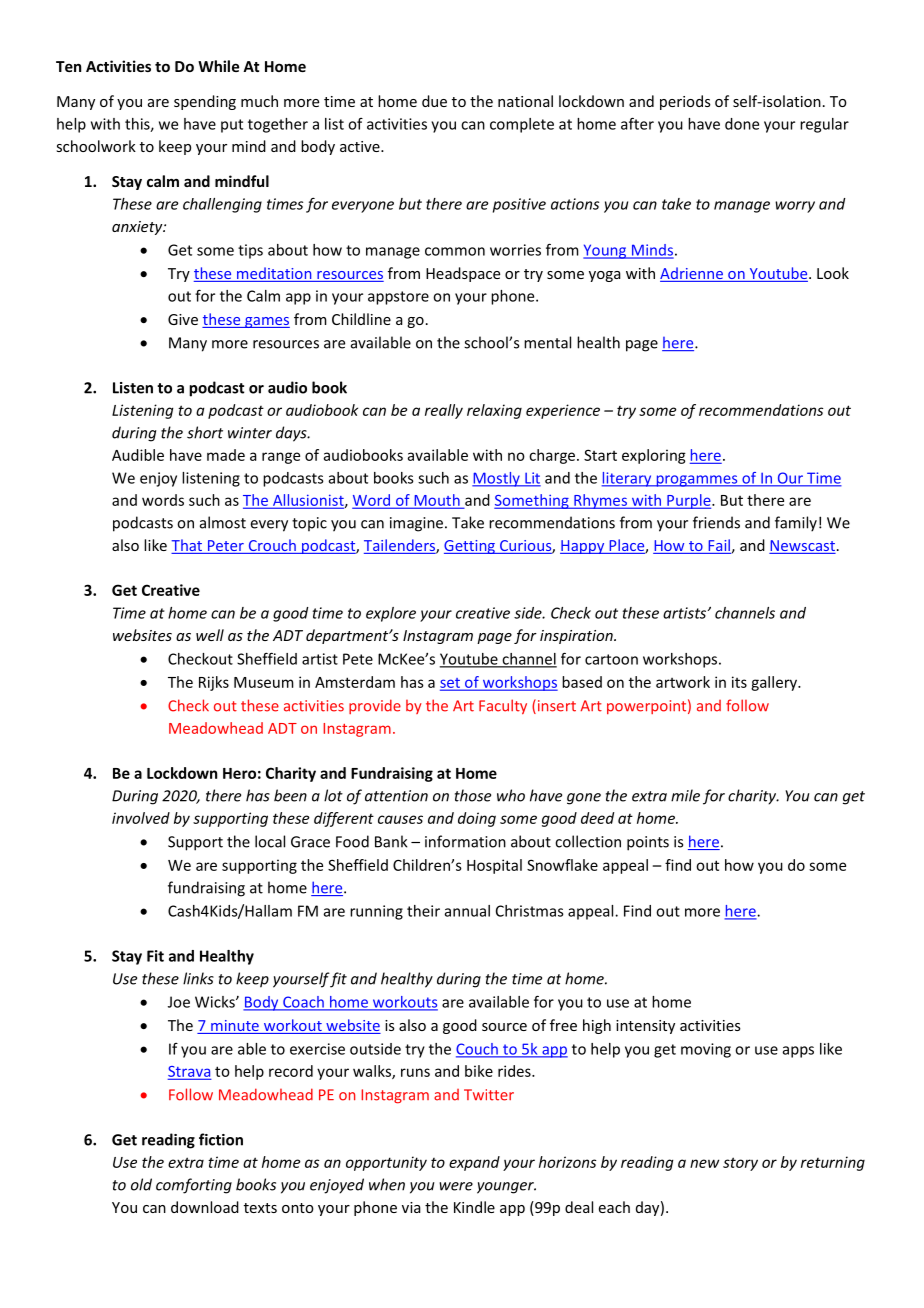 The image size is (924, 1308). I want to click on done, so click(742, 124).
